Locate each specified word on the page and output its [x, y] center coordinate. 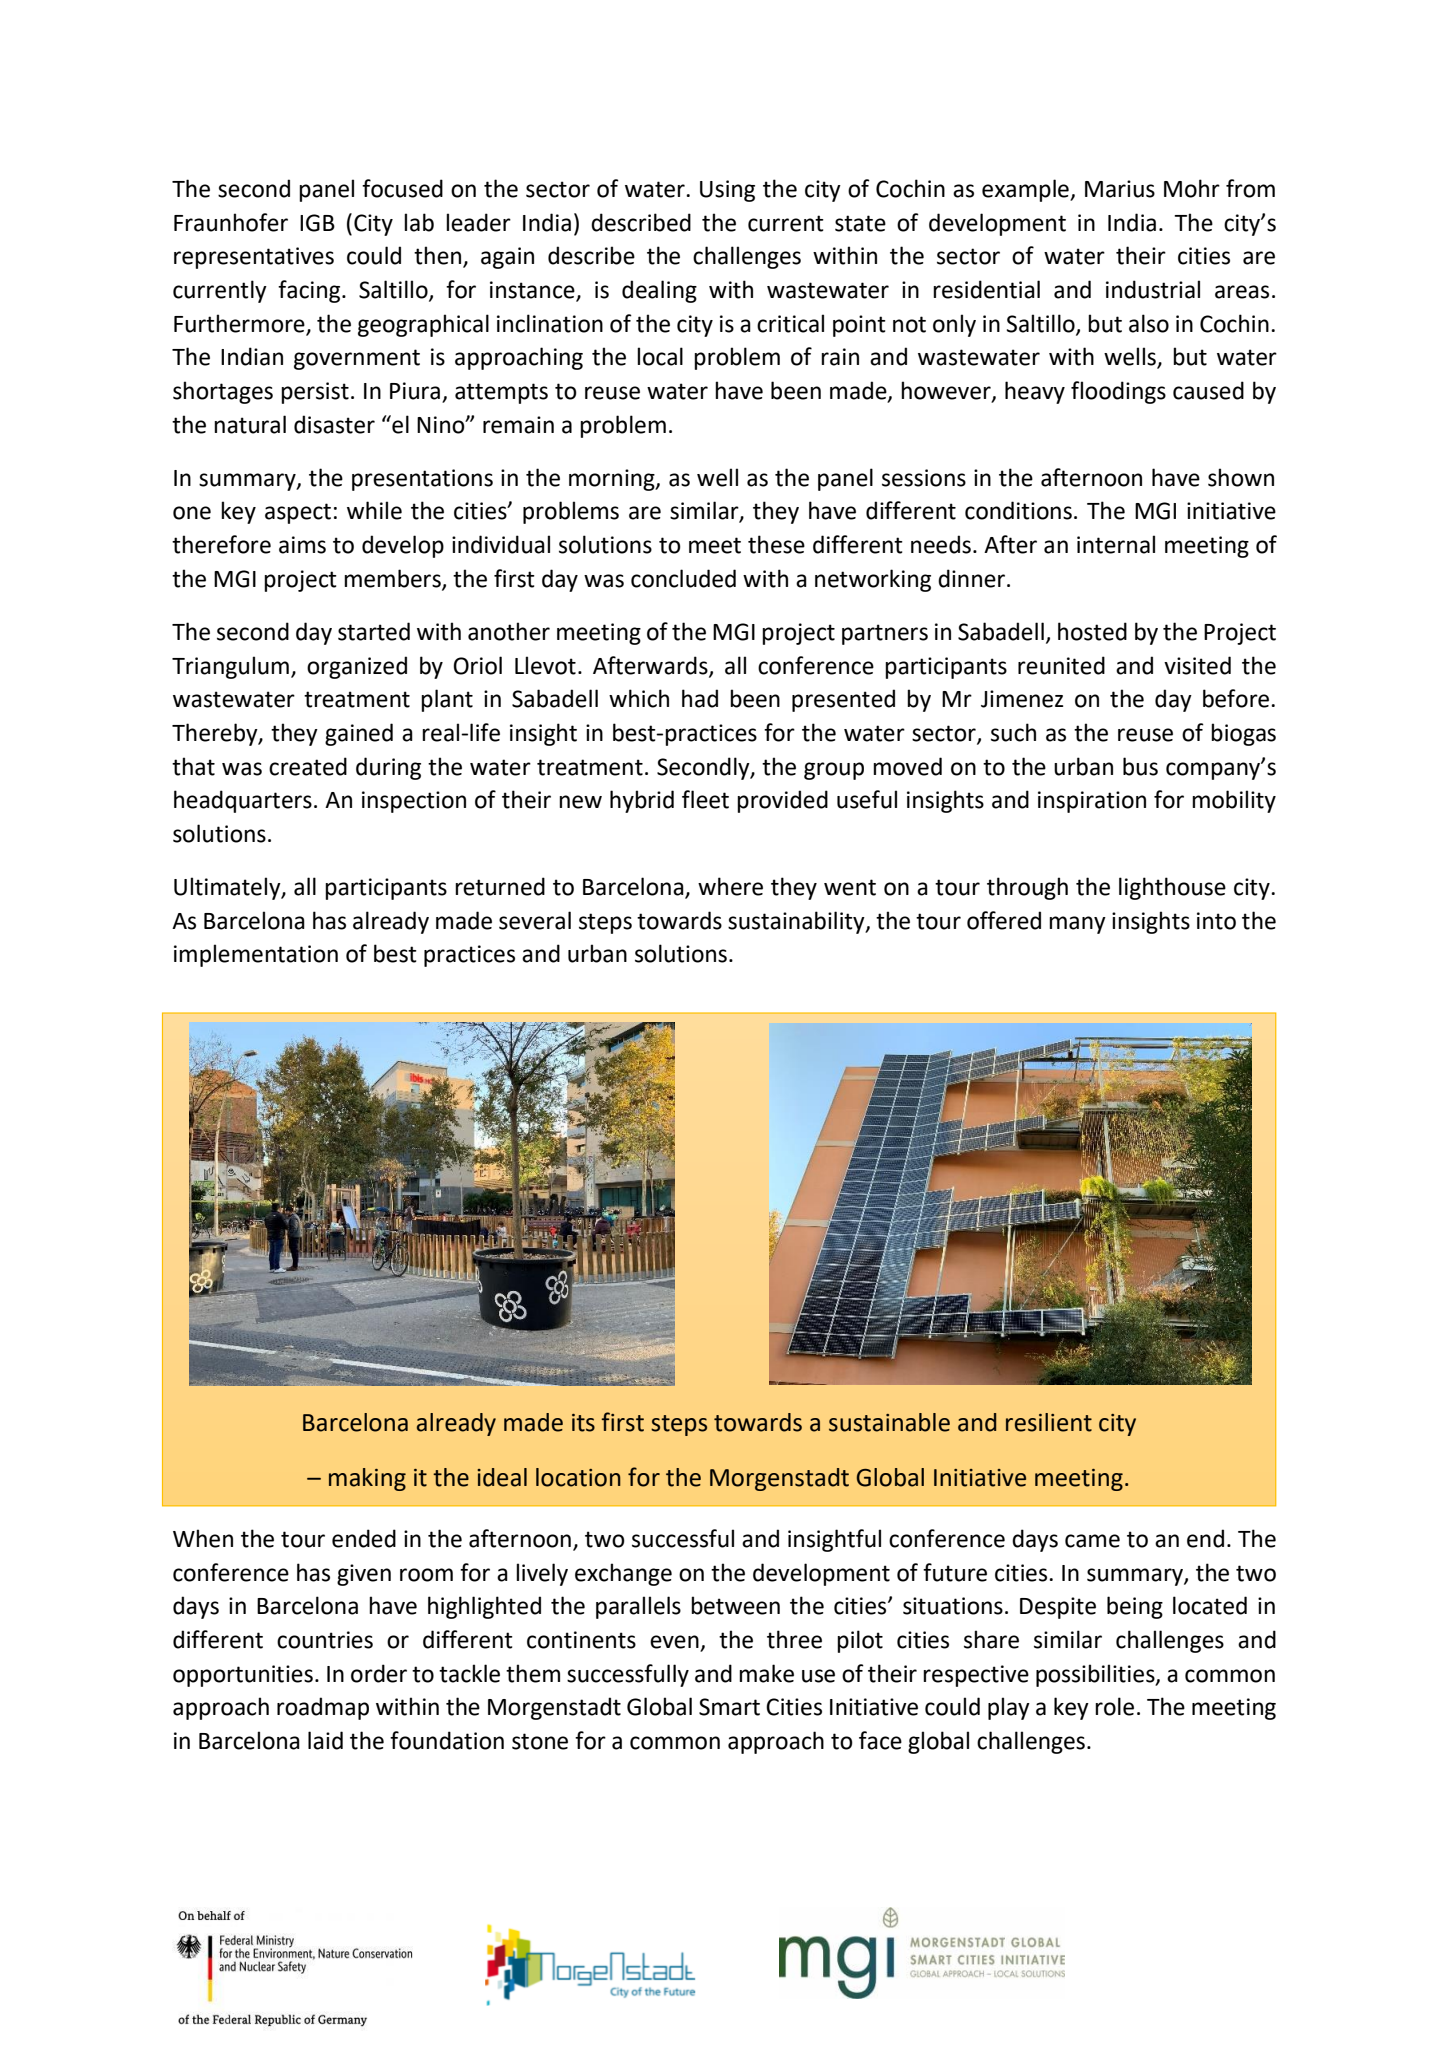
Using [727, 191]
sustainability [797, 922]
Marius [1120, 189]
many [1077, 925]
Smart [729, 1707]
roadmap [323, 1708]
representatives [254, 258]
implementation [256, 955]
